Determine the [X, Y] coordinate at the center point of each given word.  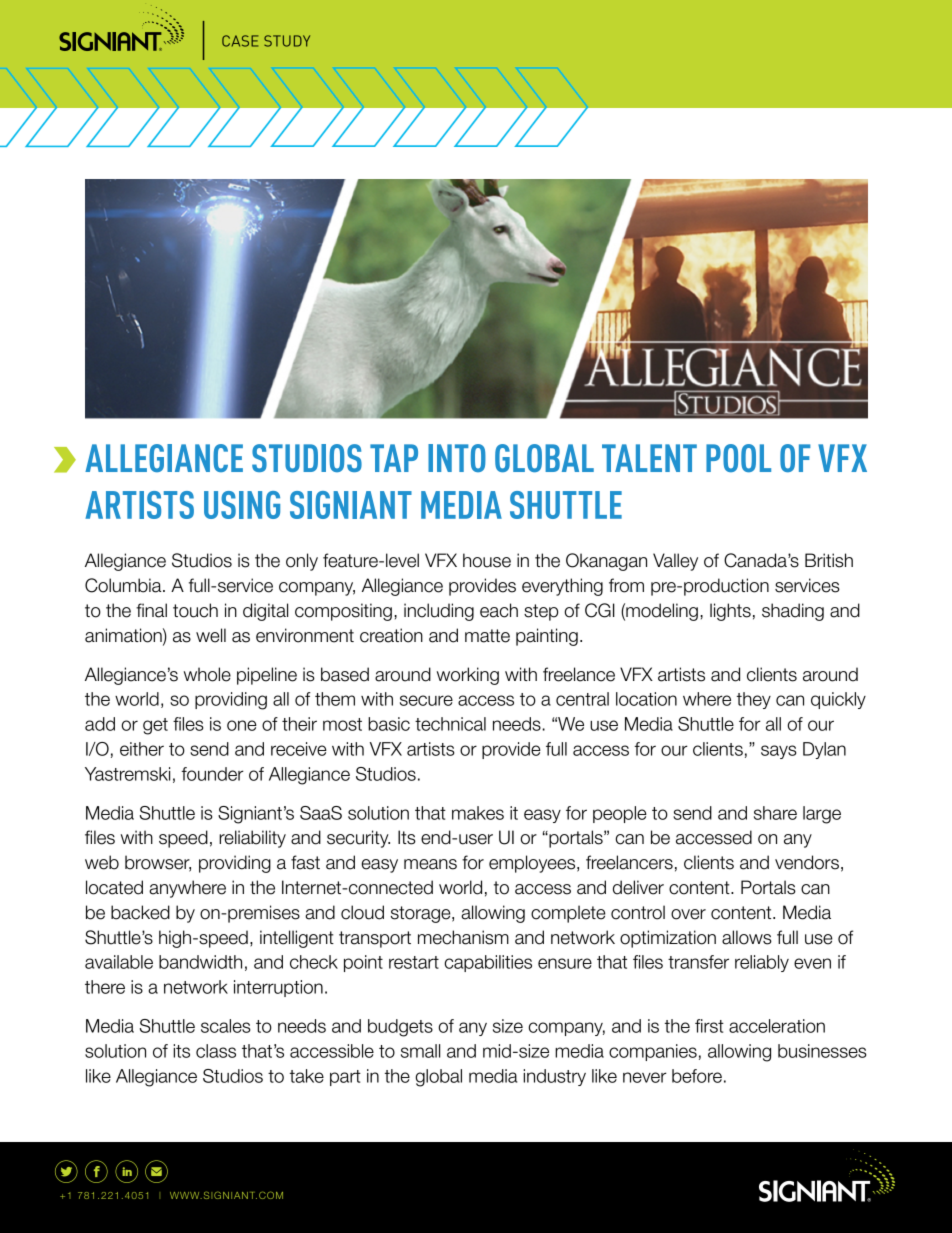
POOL [738, 458]
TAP [394, 458]
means [430, 864]
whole [207, 674]
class [216, 1051]
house [487, 560]
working [468, 676]
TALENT [649, 458]
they [754, 700]
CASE [240, 41]
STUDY [287, 41]
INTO [457, 458]
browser [158, 863]
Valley [675, 562]
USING [242, 505]
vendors [807, 862]
